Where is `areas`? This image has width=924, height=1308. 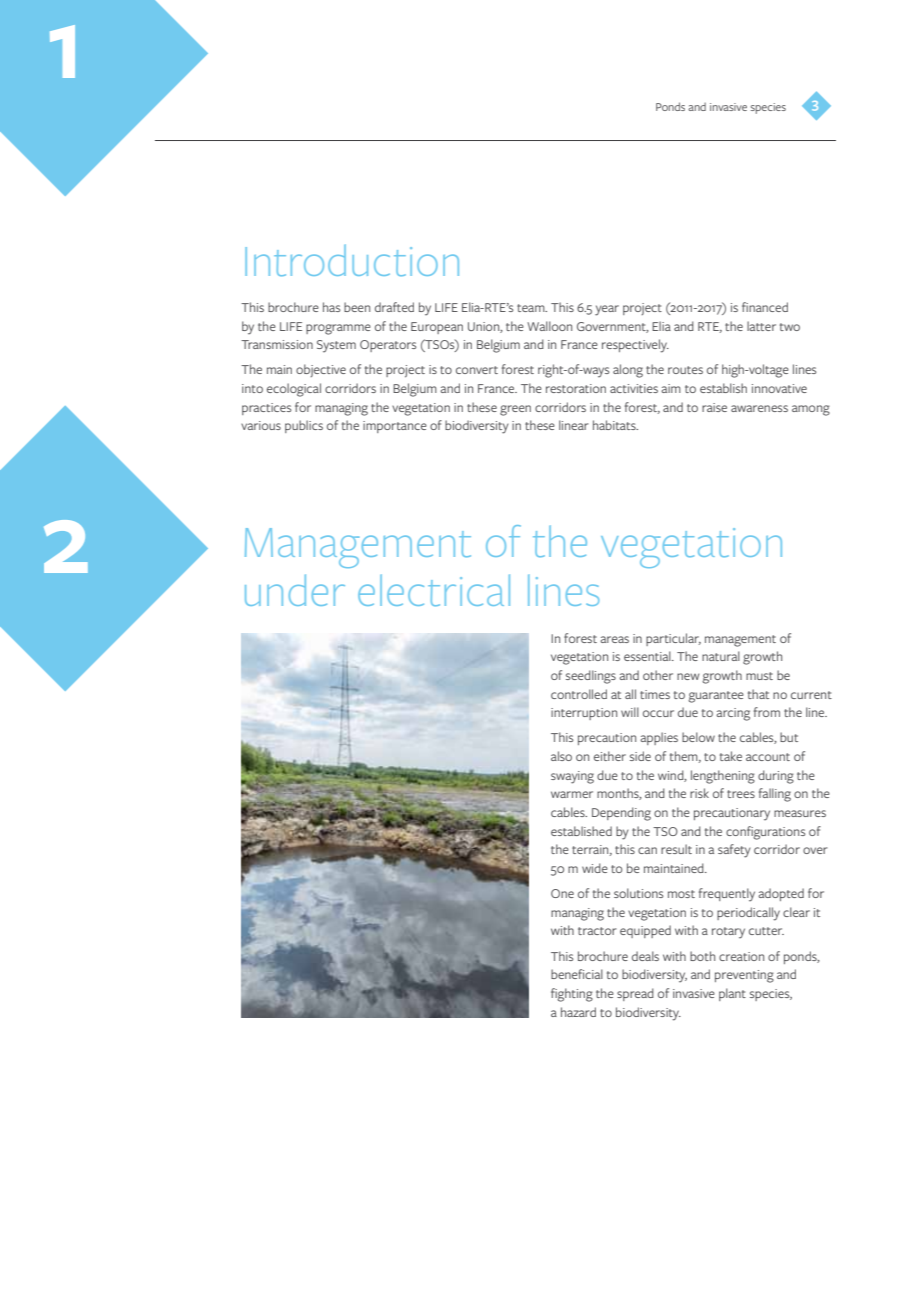
areas is located at coordinates (614, 639).
